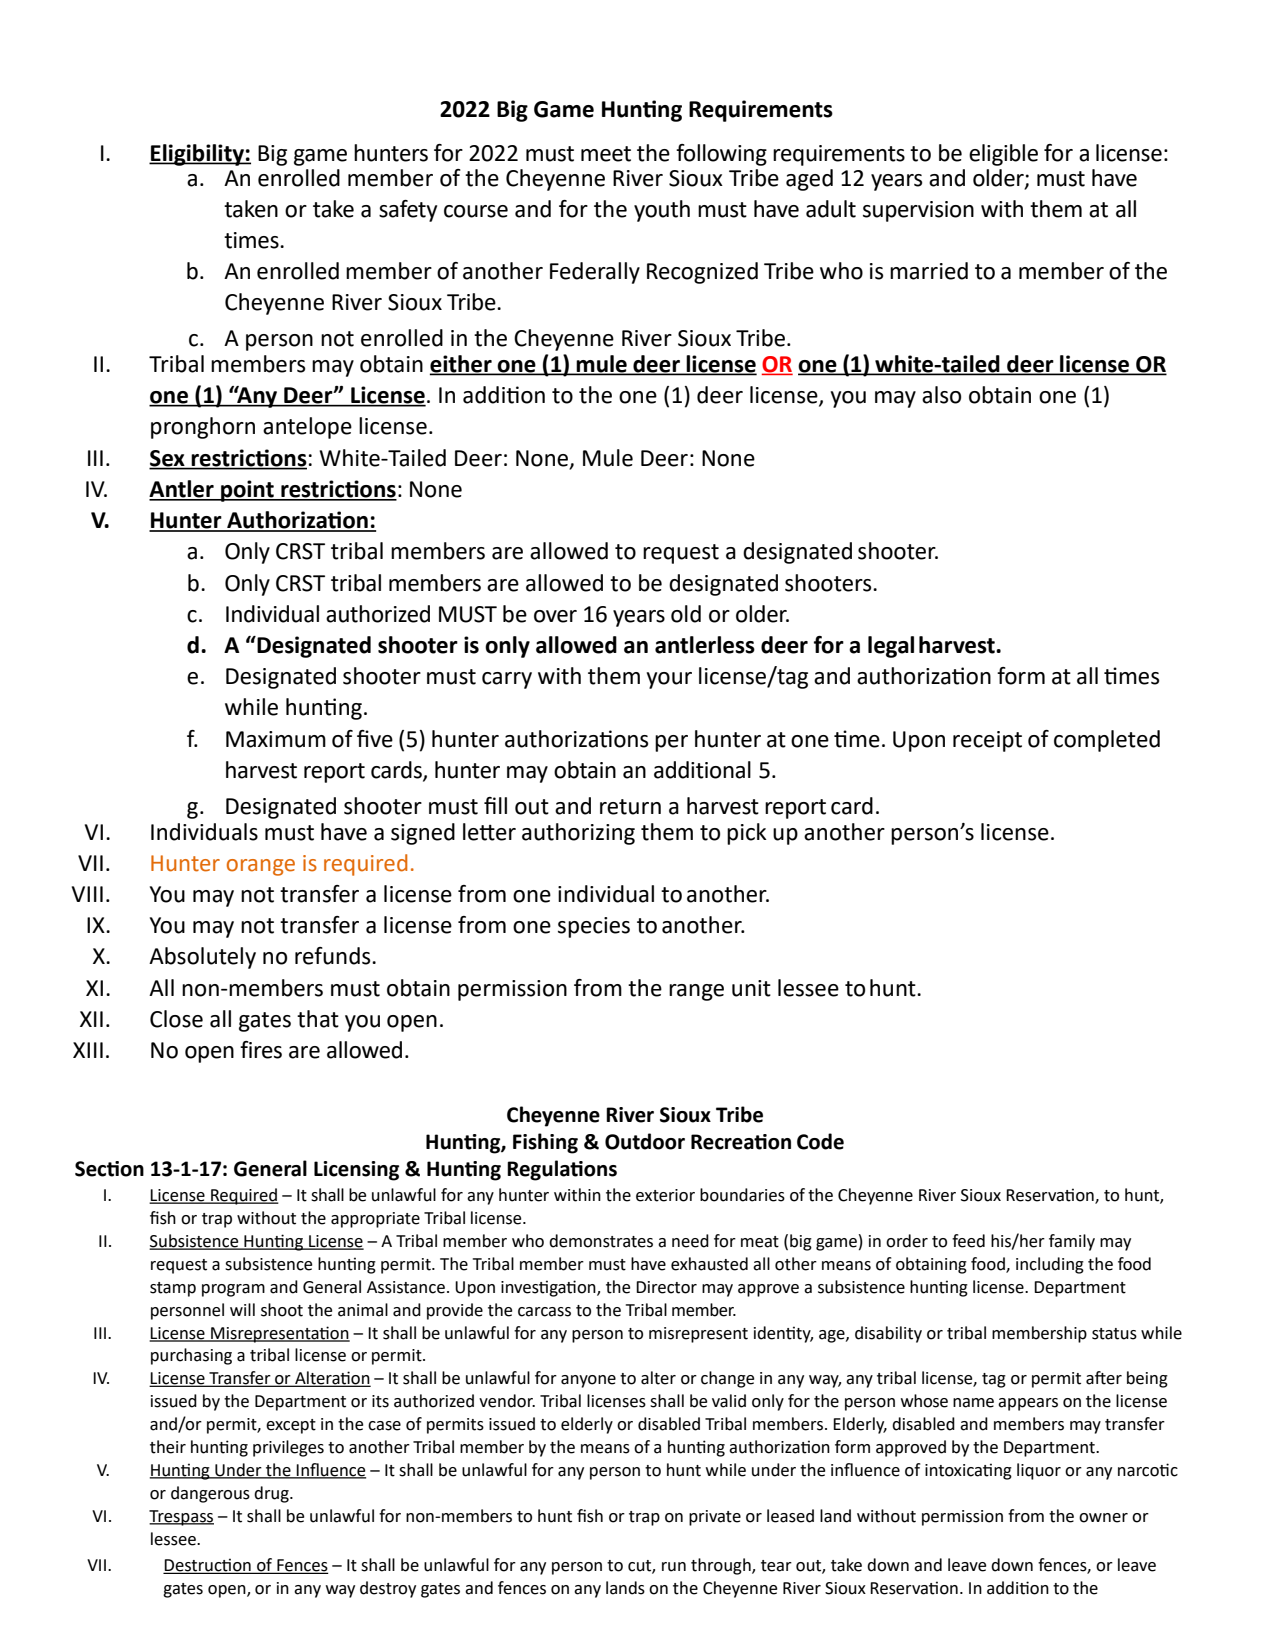  What do you see at coordinates (1103, 1518) in the screenshot?
I see `owner` at bounding box center [1103, 1518].
